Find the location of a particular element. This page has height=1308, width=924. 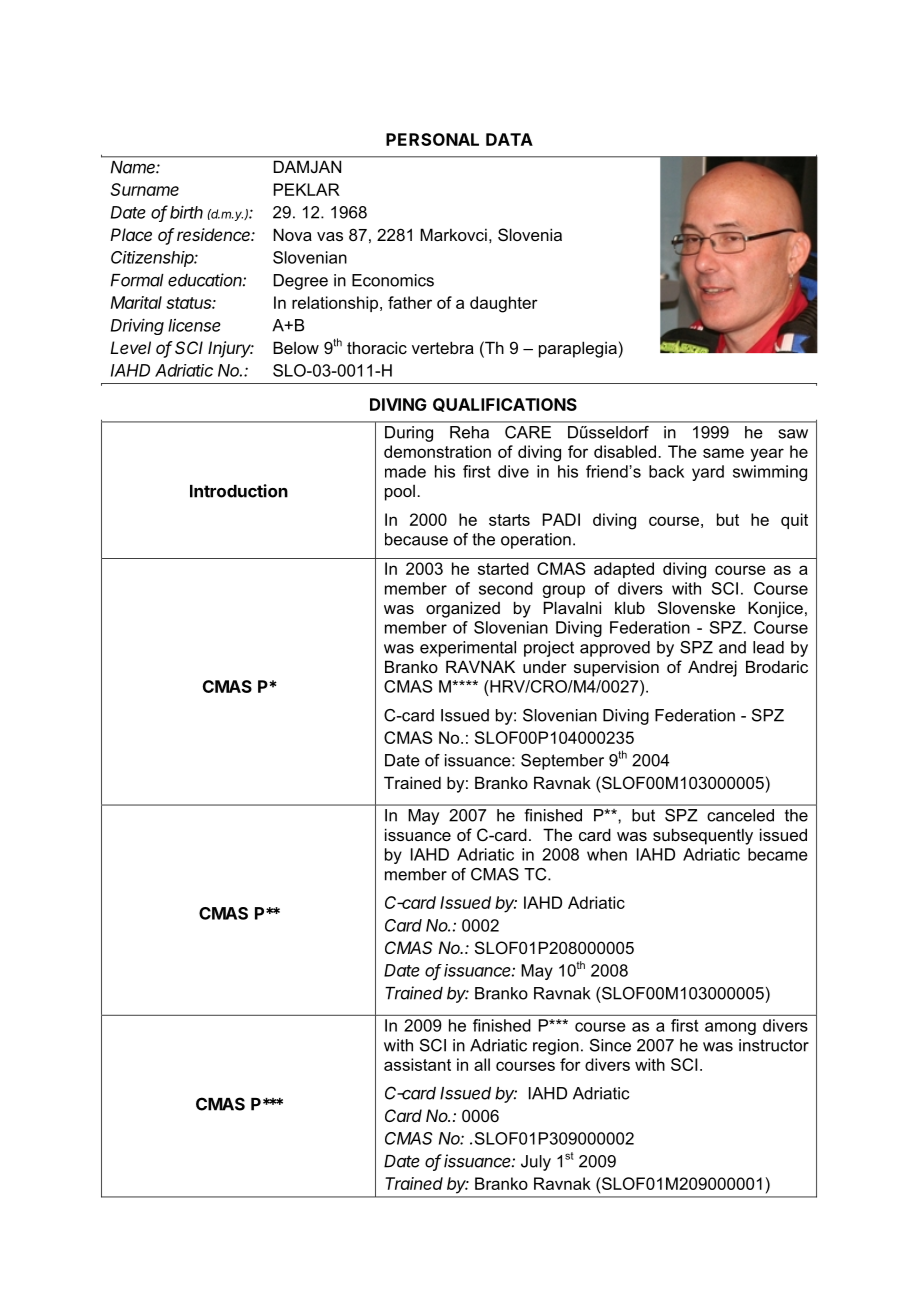

experimental is located at coordinates (468, 649).
